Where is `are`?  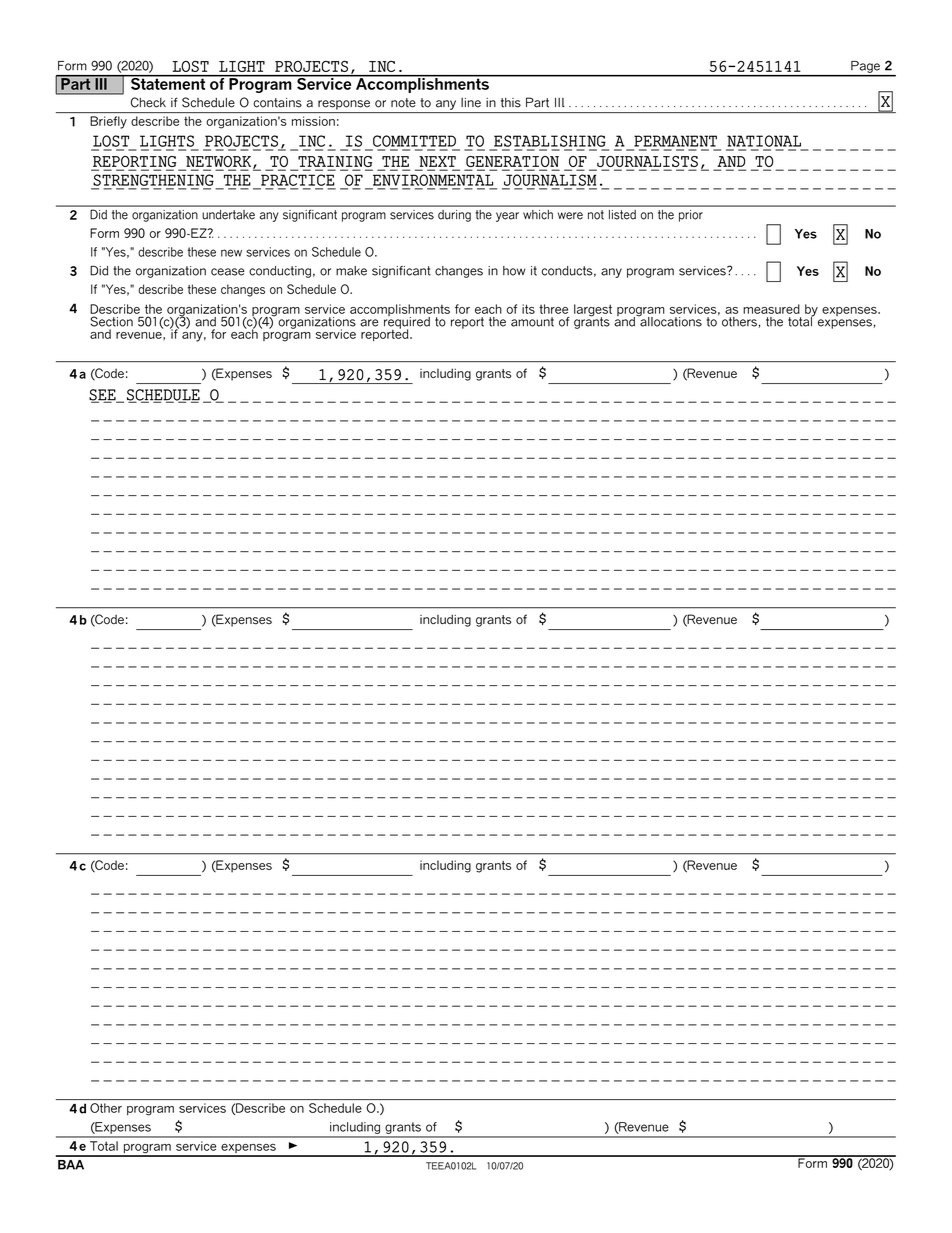
are is located at coordinates (369, 323).
